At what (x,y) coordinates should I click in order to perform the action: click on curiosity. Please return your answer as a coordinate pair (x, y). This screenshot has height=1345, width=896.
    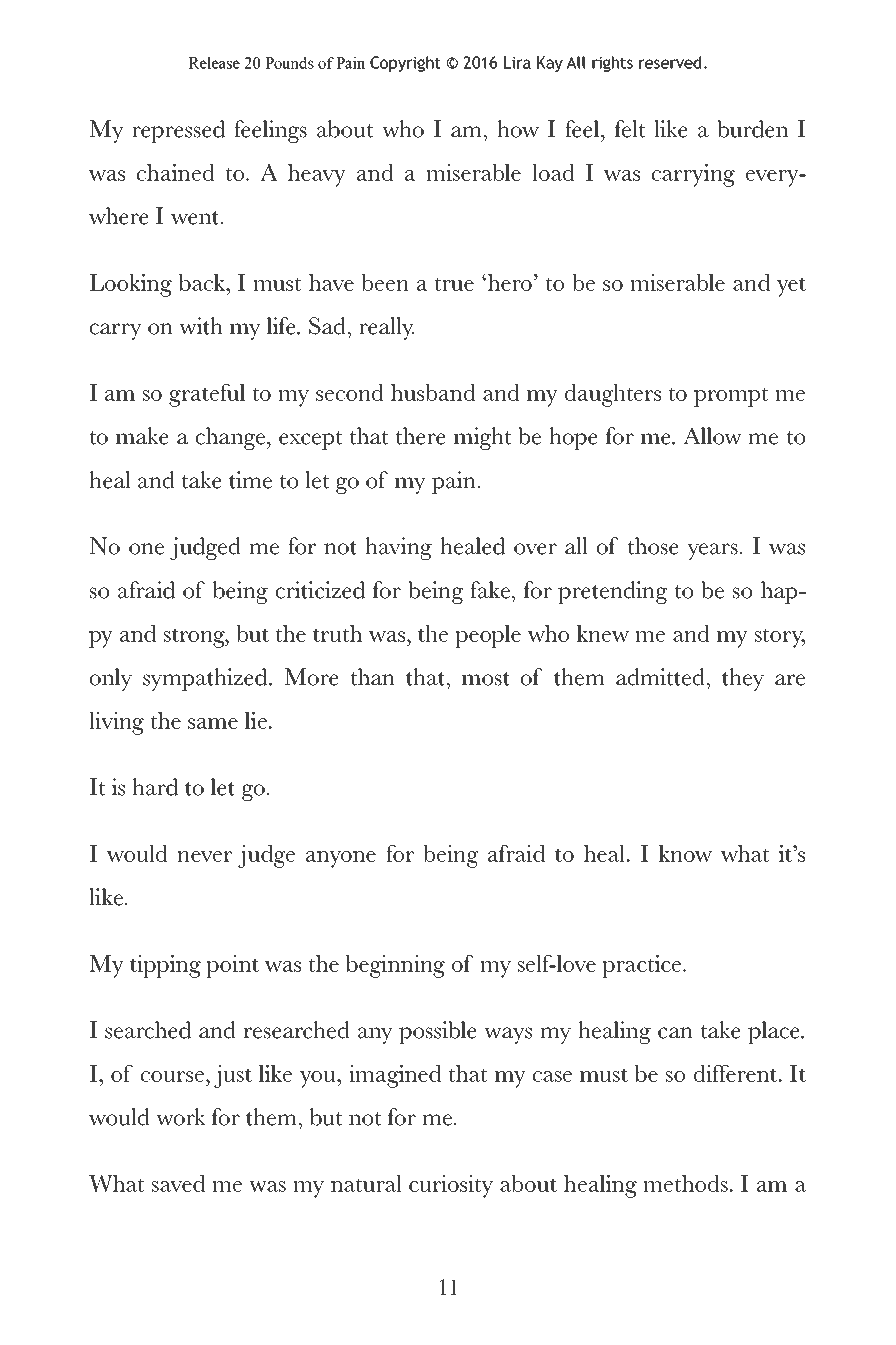
    Looking at the image, I should click on (451, 1186).
